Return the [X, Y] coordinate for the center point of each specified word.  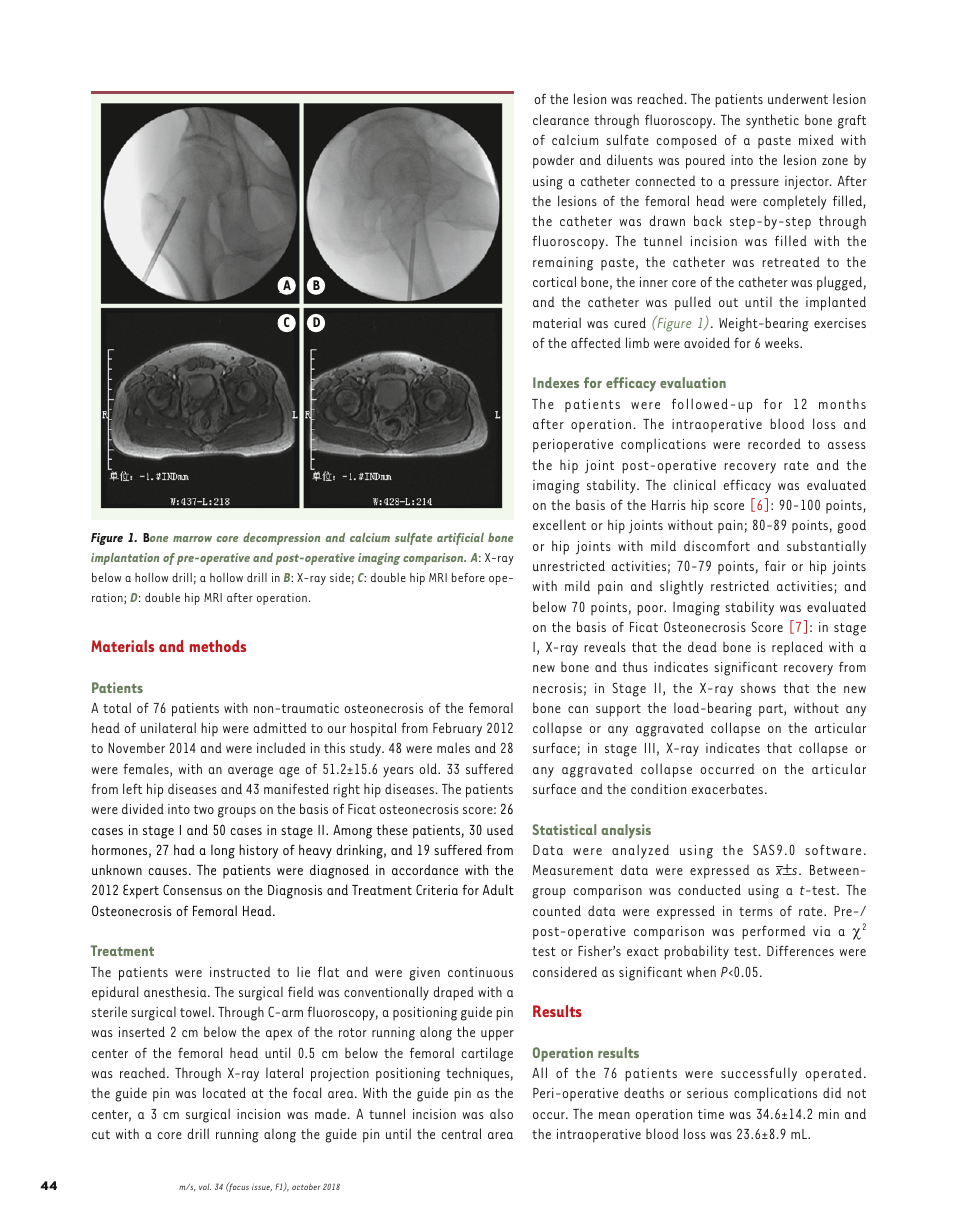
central [461, 1133]
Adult [498, 889]
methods [218, 646]
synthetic [772, 121]
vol [205, 1187]
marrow [192, 539]
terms [756, 911]
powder [553, 161]
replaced [797, 648]
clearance [561, 119]
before [468, 577]
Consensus [192, 889]
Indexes [556, 382]
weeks [783, 342]
